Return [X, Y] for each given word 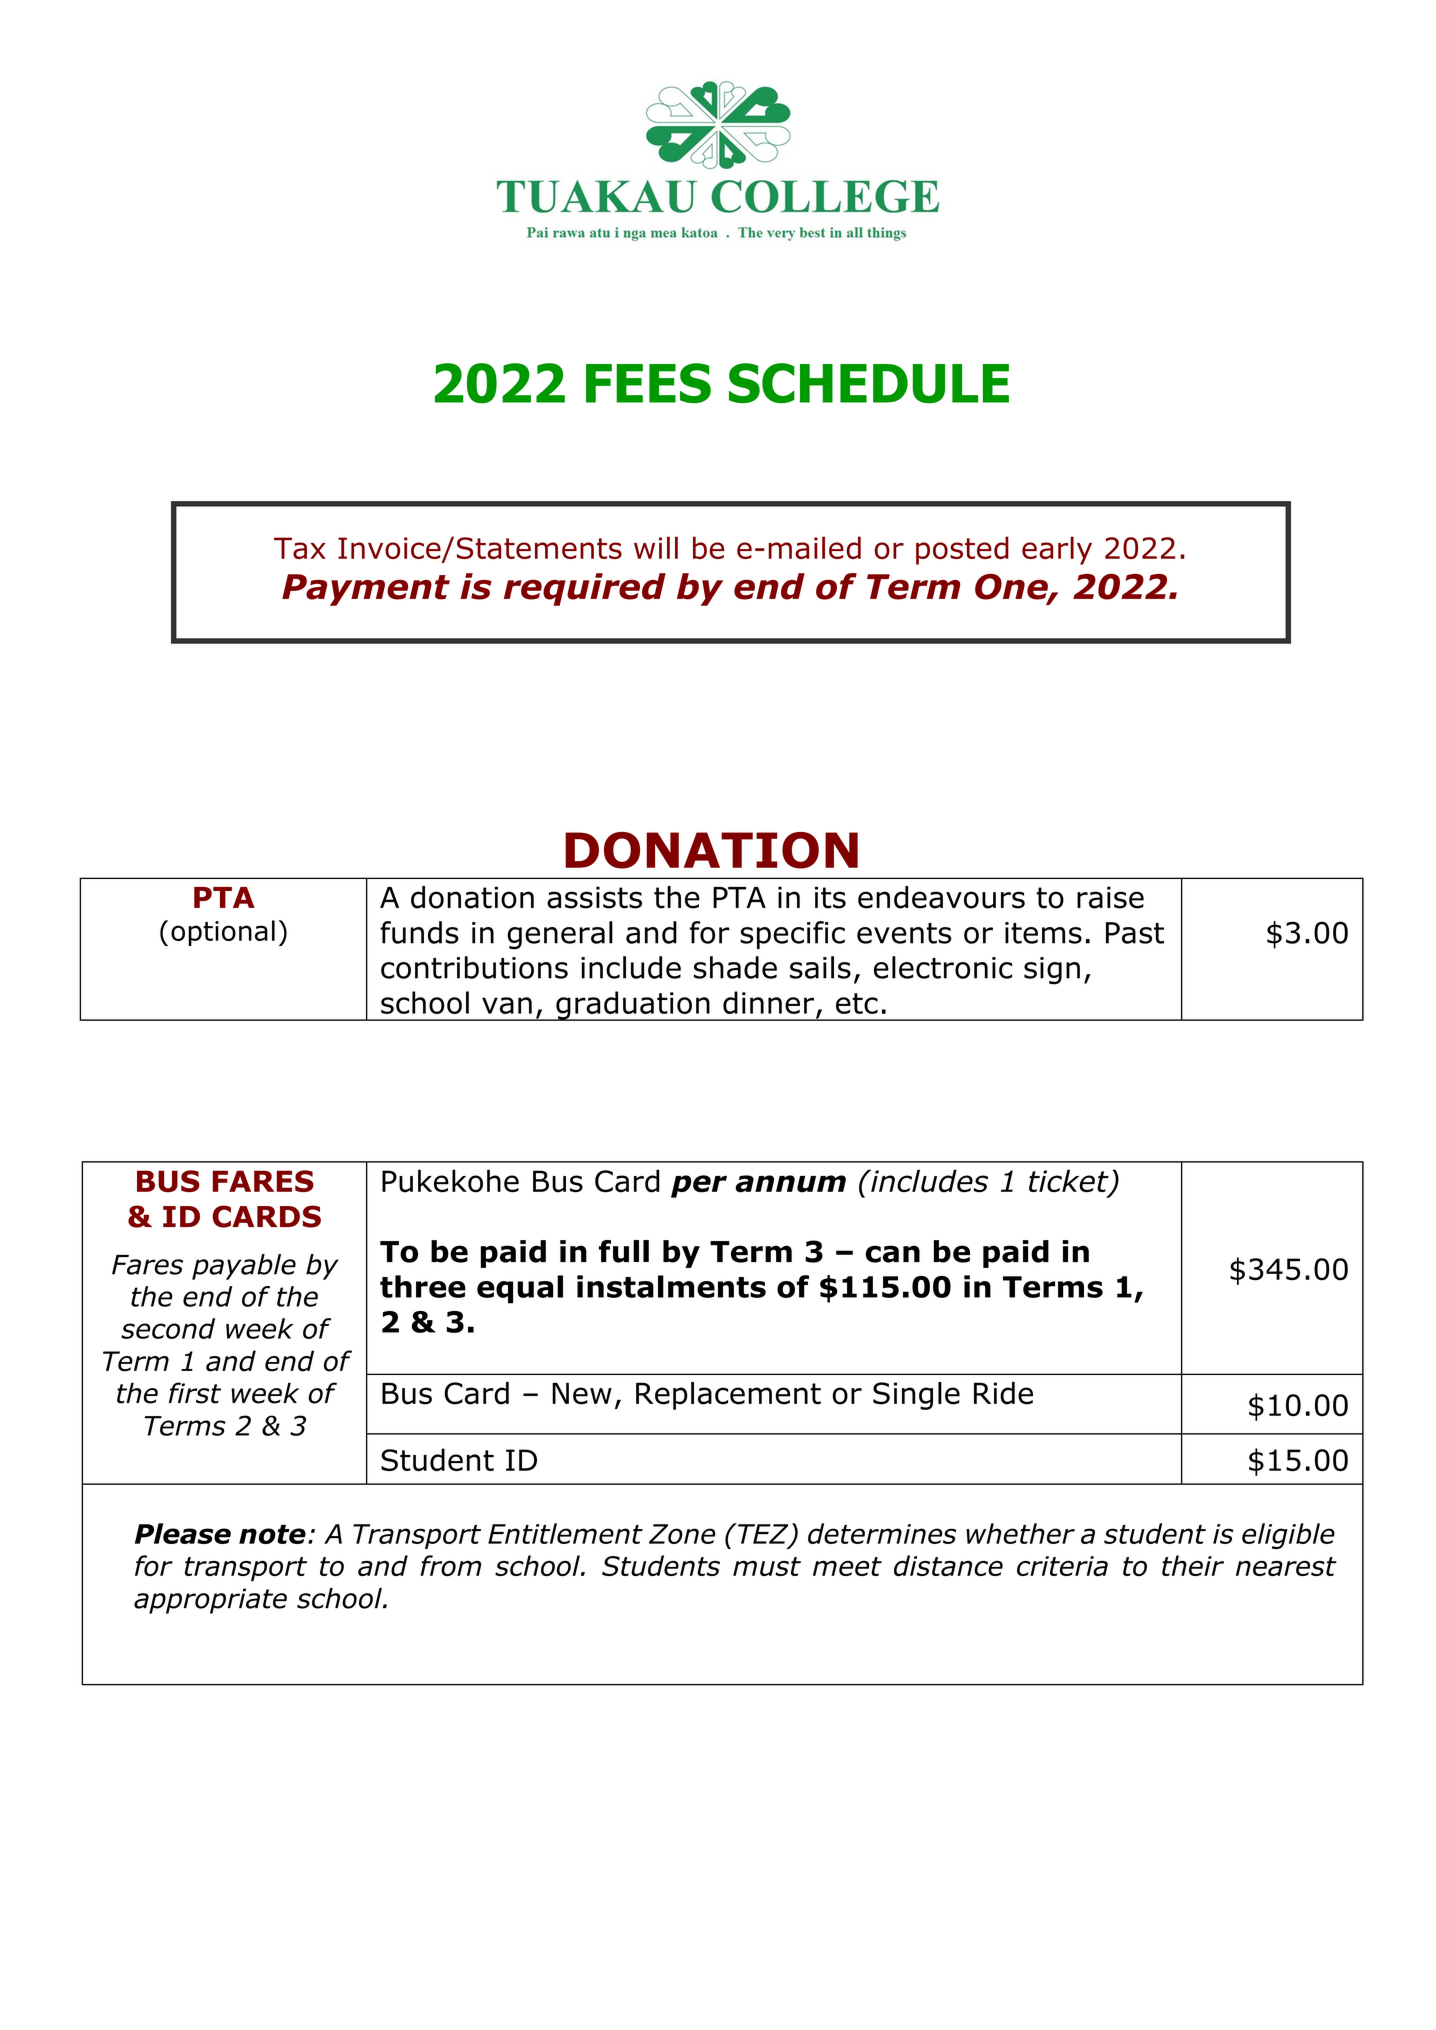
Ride [1003, 1393]
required [585, 589]
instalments [671, 1286]
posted [962, 550]
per [699, 1186]
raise [1110, 897]
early [1057, 550]
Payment [366, 590]
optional [223, 933]
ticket [1070, 1182]
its [830, 897]
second [168, 1328]
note [272, 1534]
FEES [648, 383]
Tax [300, 548]
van [507, 1005]
